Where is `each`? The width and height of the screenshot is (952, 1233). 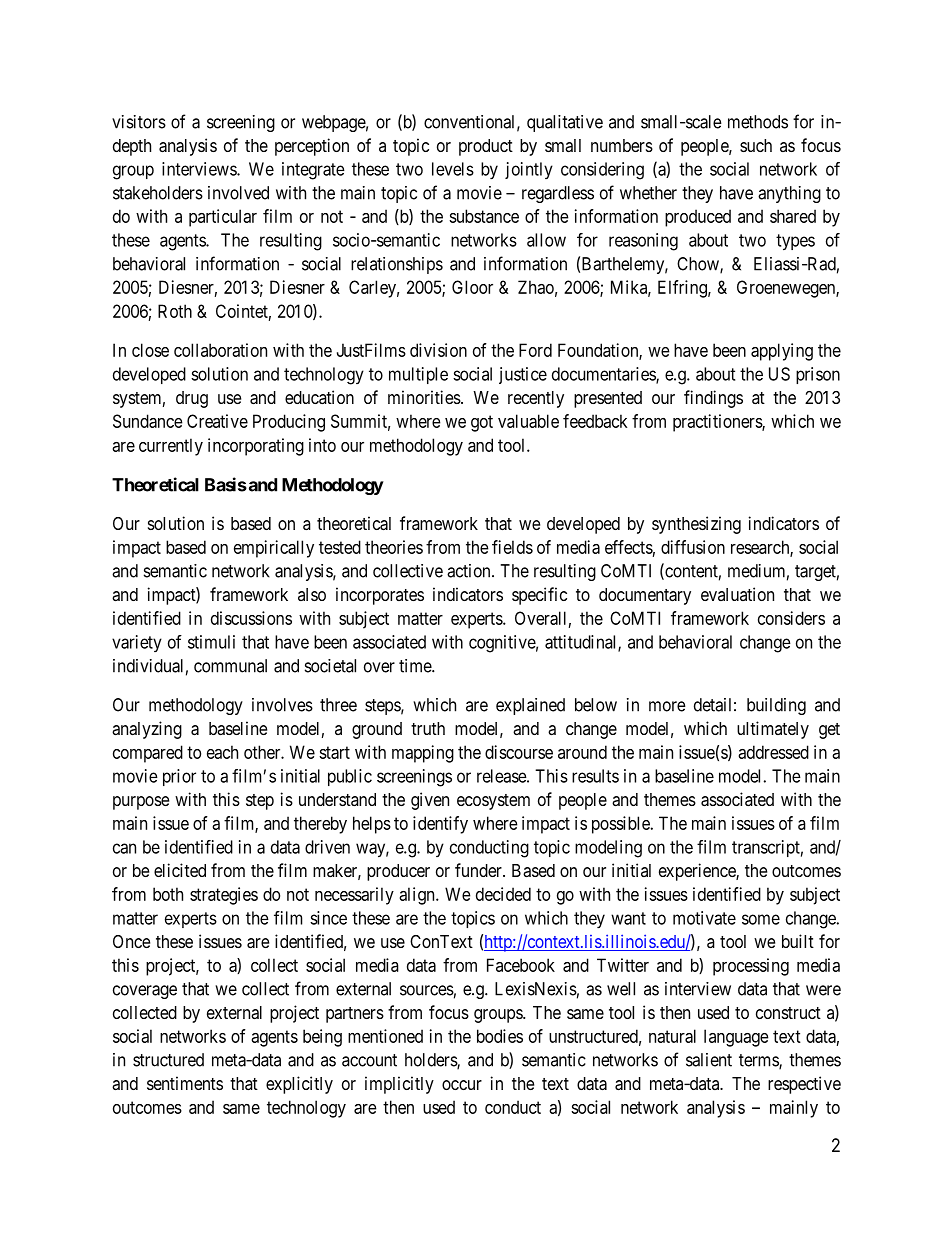
each is located at coordinates (222, 752).
